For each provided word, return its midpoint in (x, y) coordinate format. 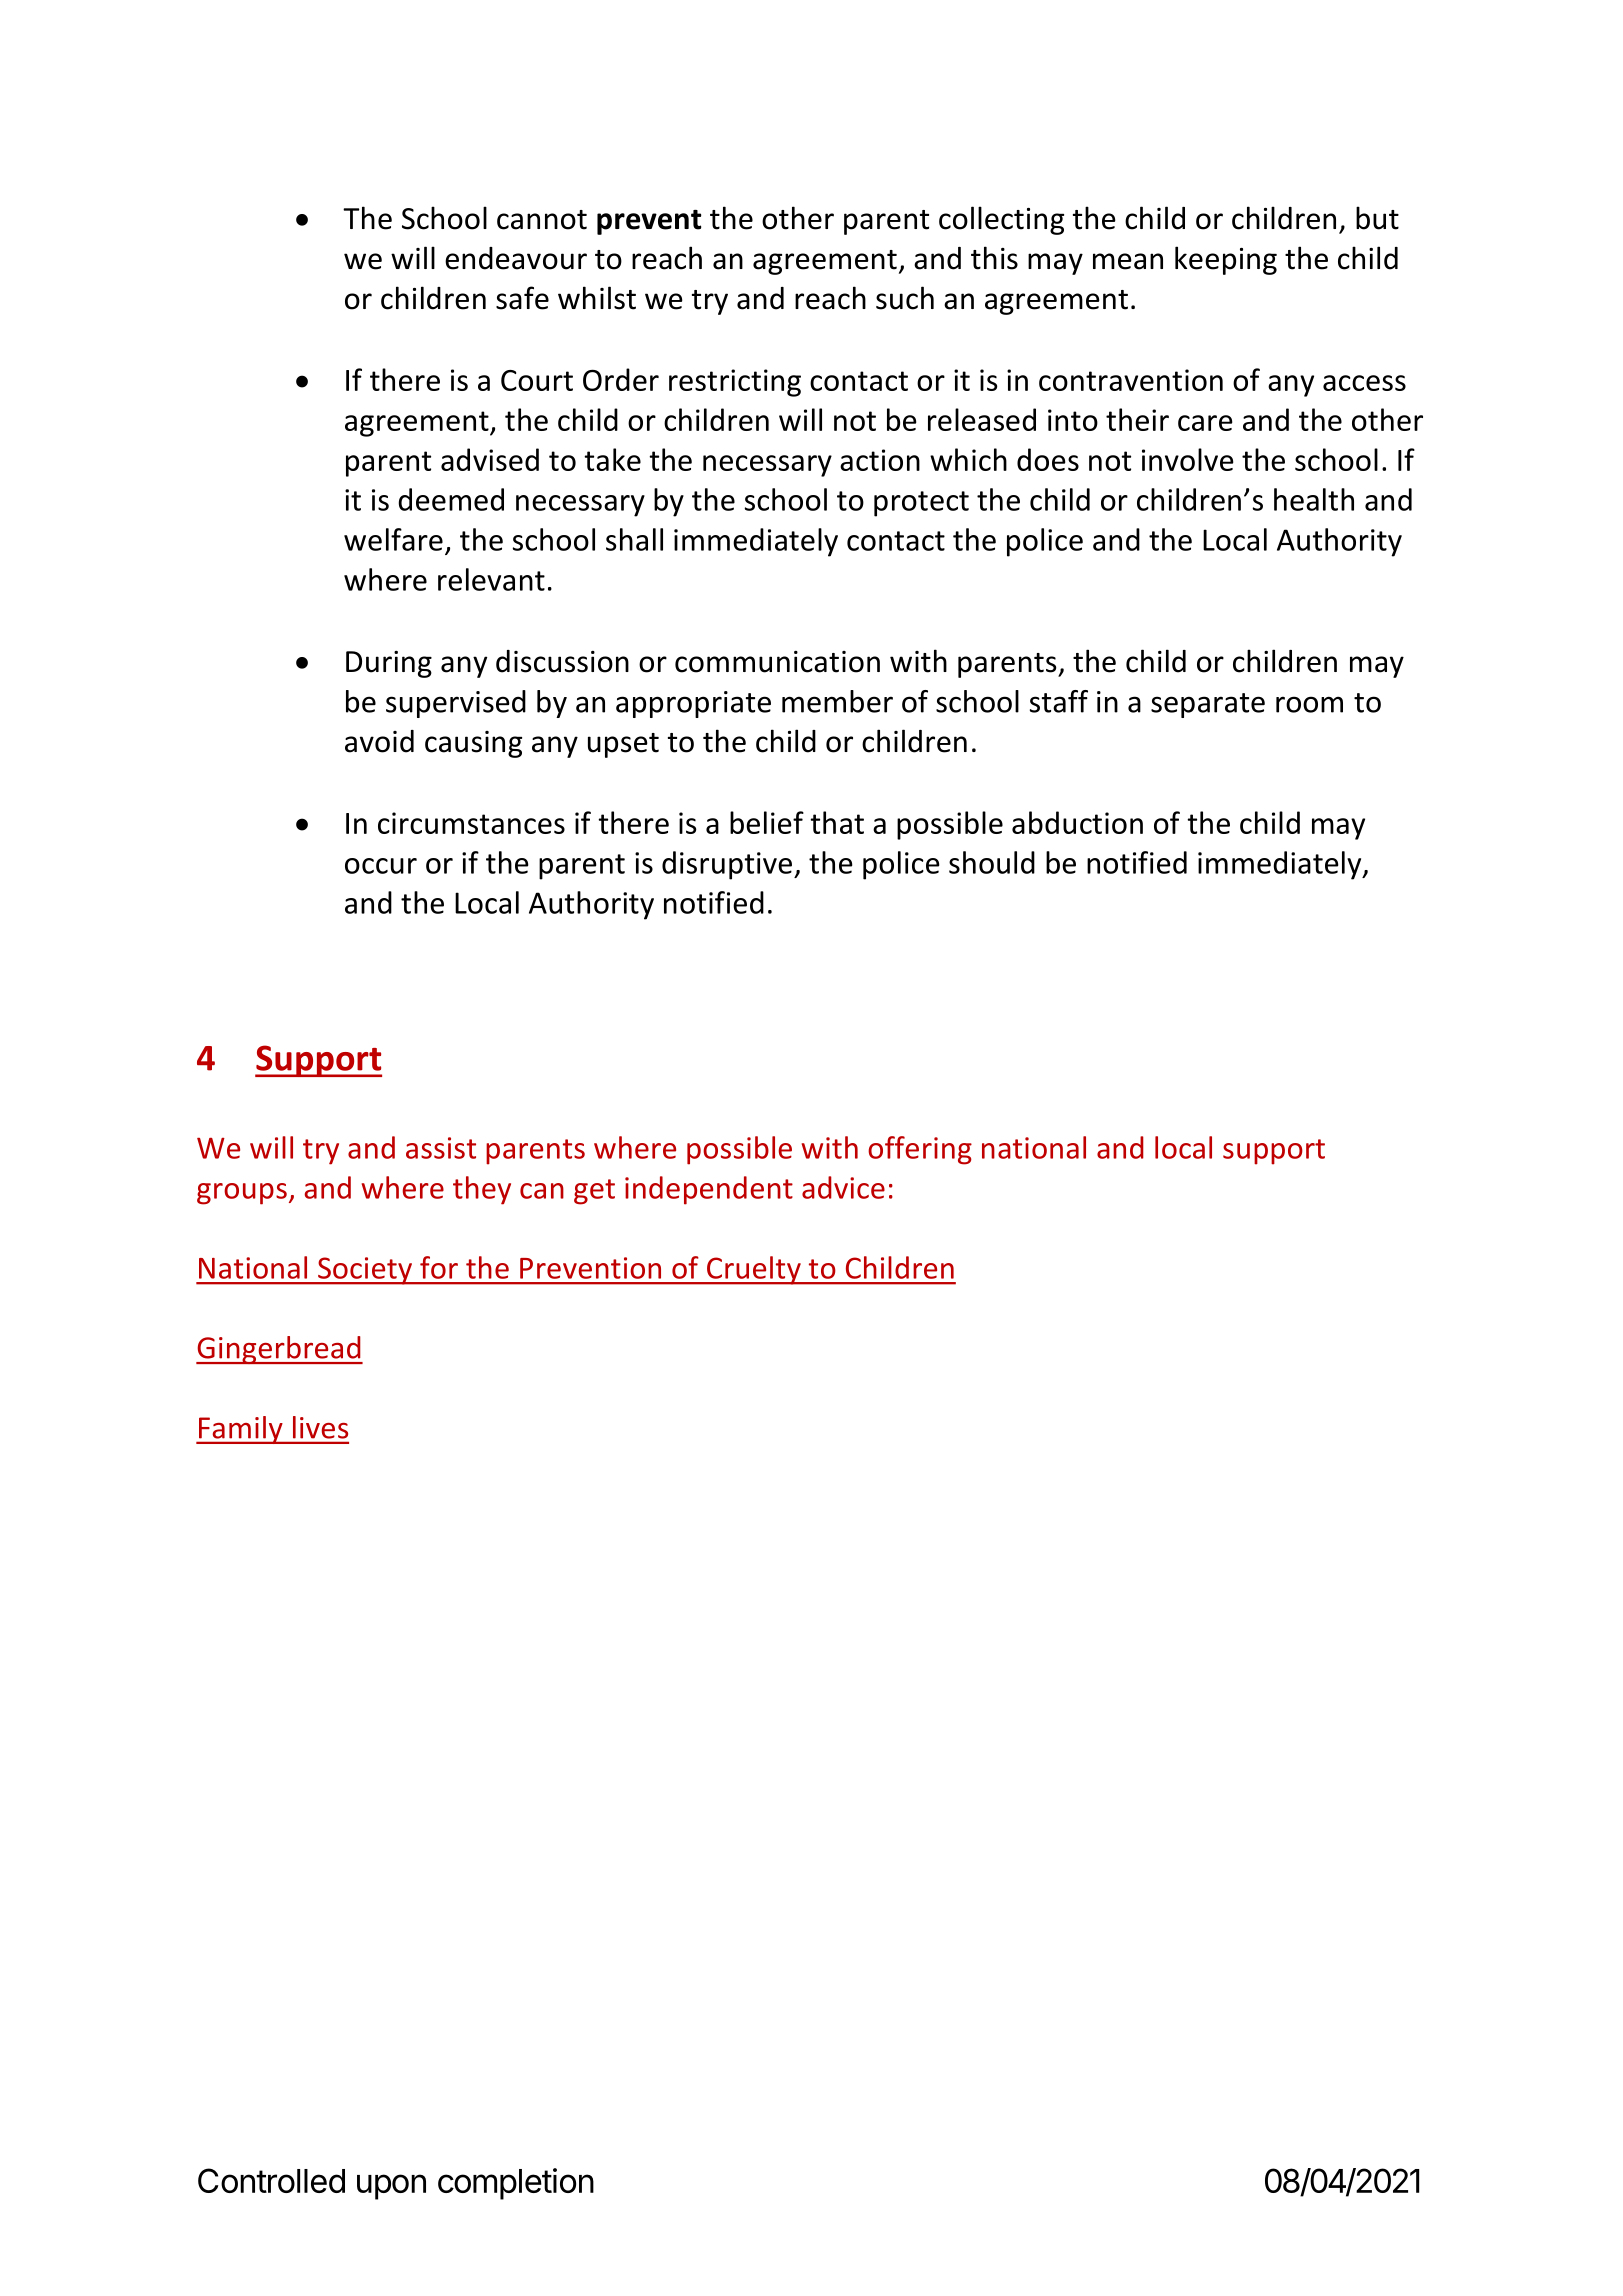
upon (391, 2187)
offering (920, 1150)
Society (365, 1271)
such (905, 298)
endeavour (516, 258)
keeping (1226, 260)
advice (843, 1187)
